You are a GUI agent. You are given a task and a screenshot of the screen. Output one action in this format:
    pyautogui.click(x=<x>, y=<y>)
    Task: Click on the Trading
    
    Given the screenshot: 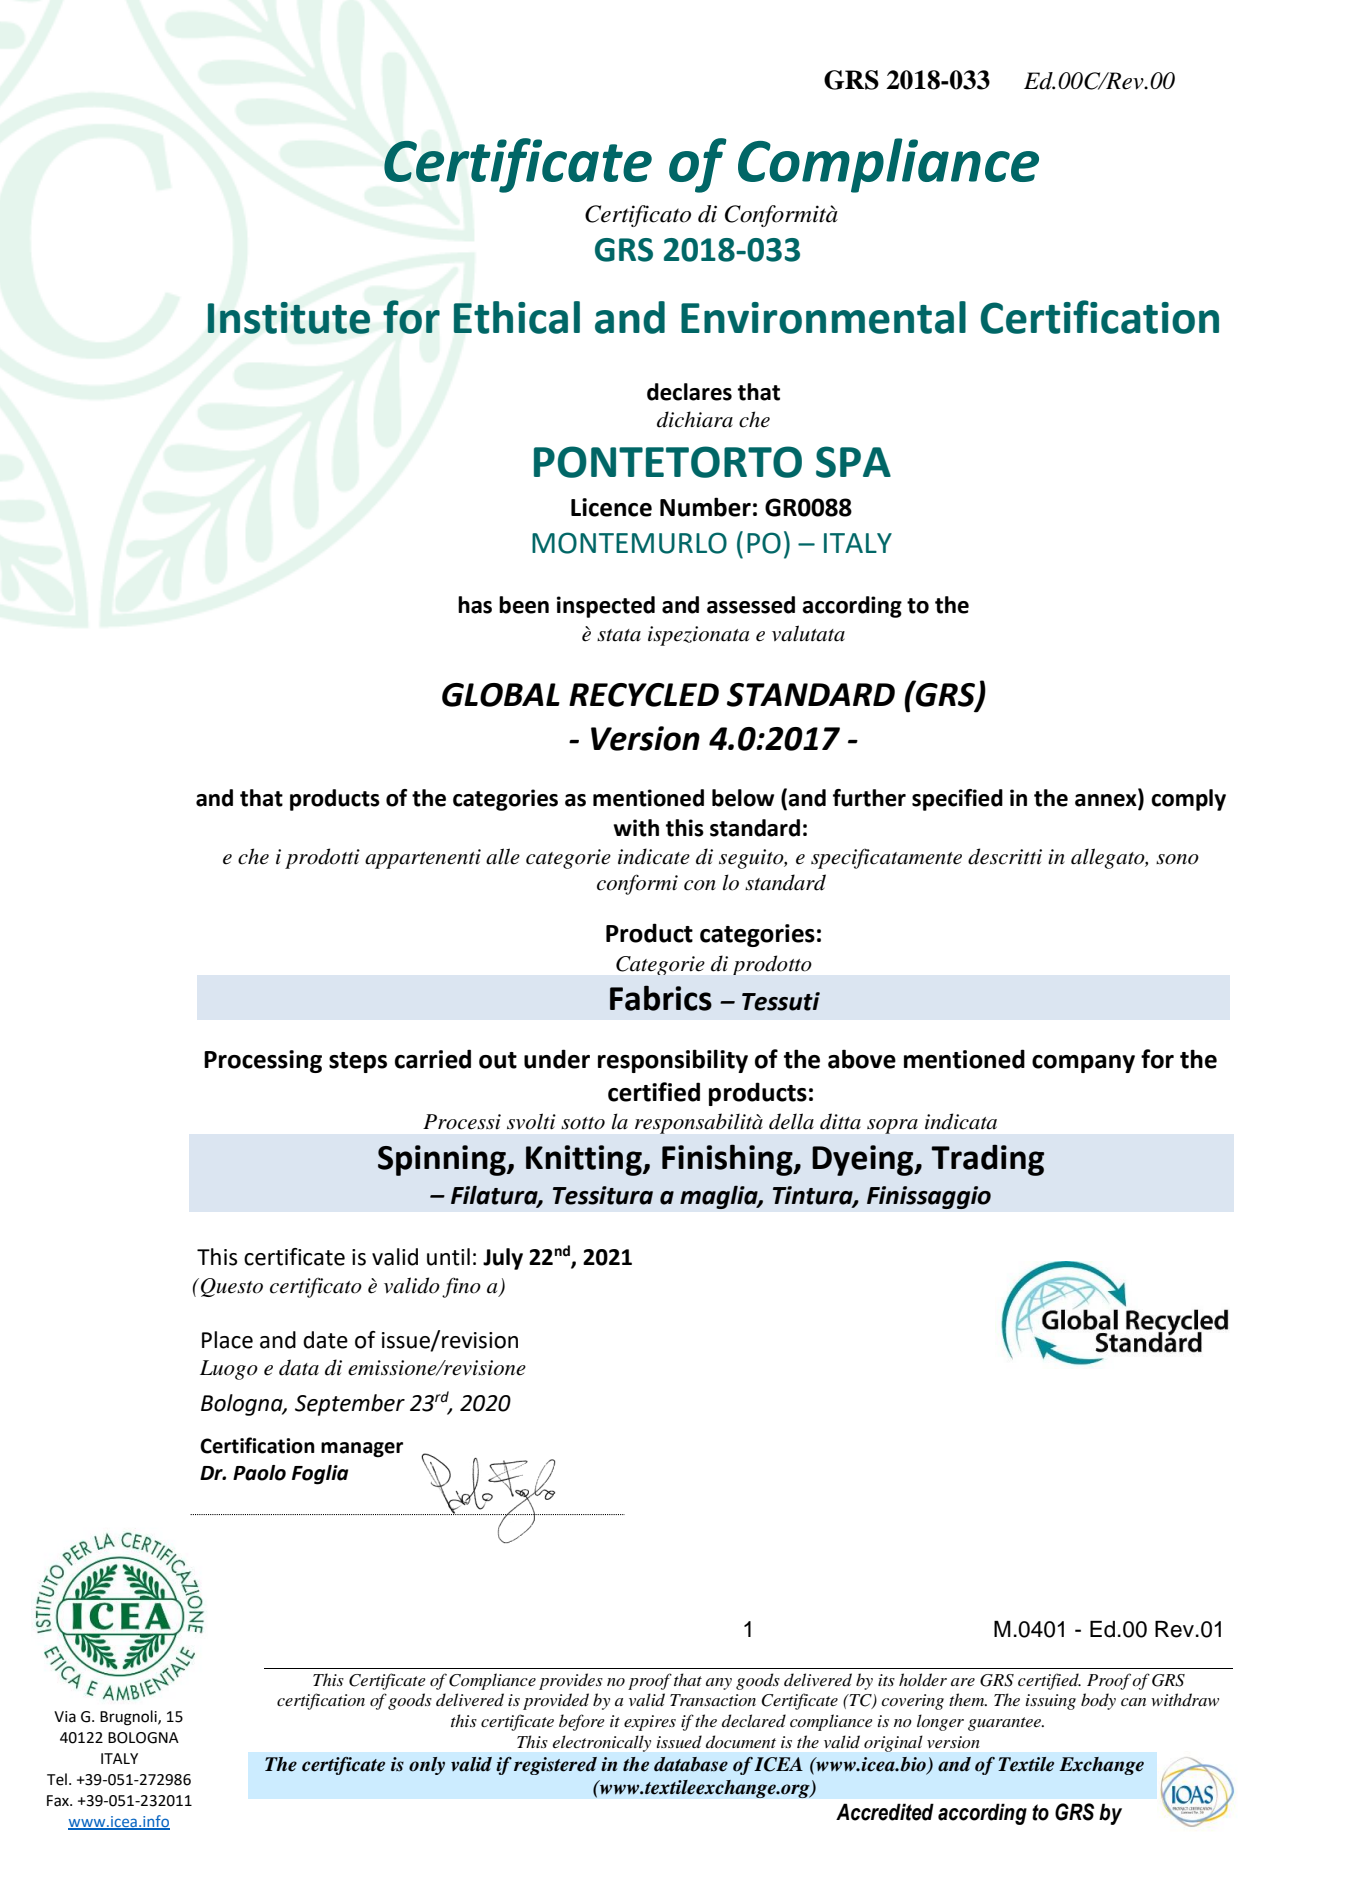 What is the action you would take?
    pyautogui.click(x=987, y=1160)
